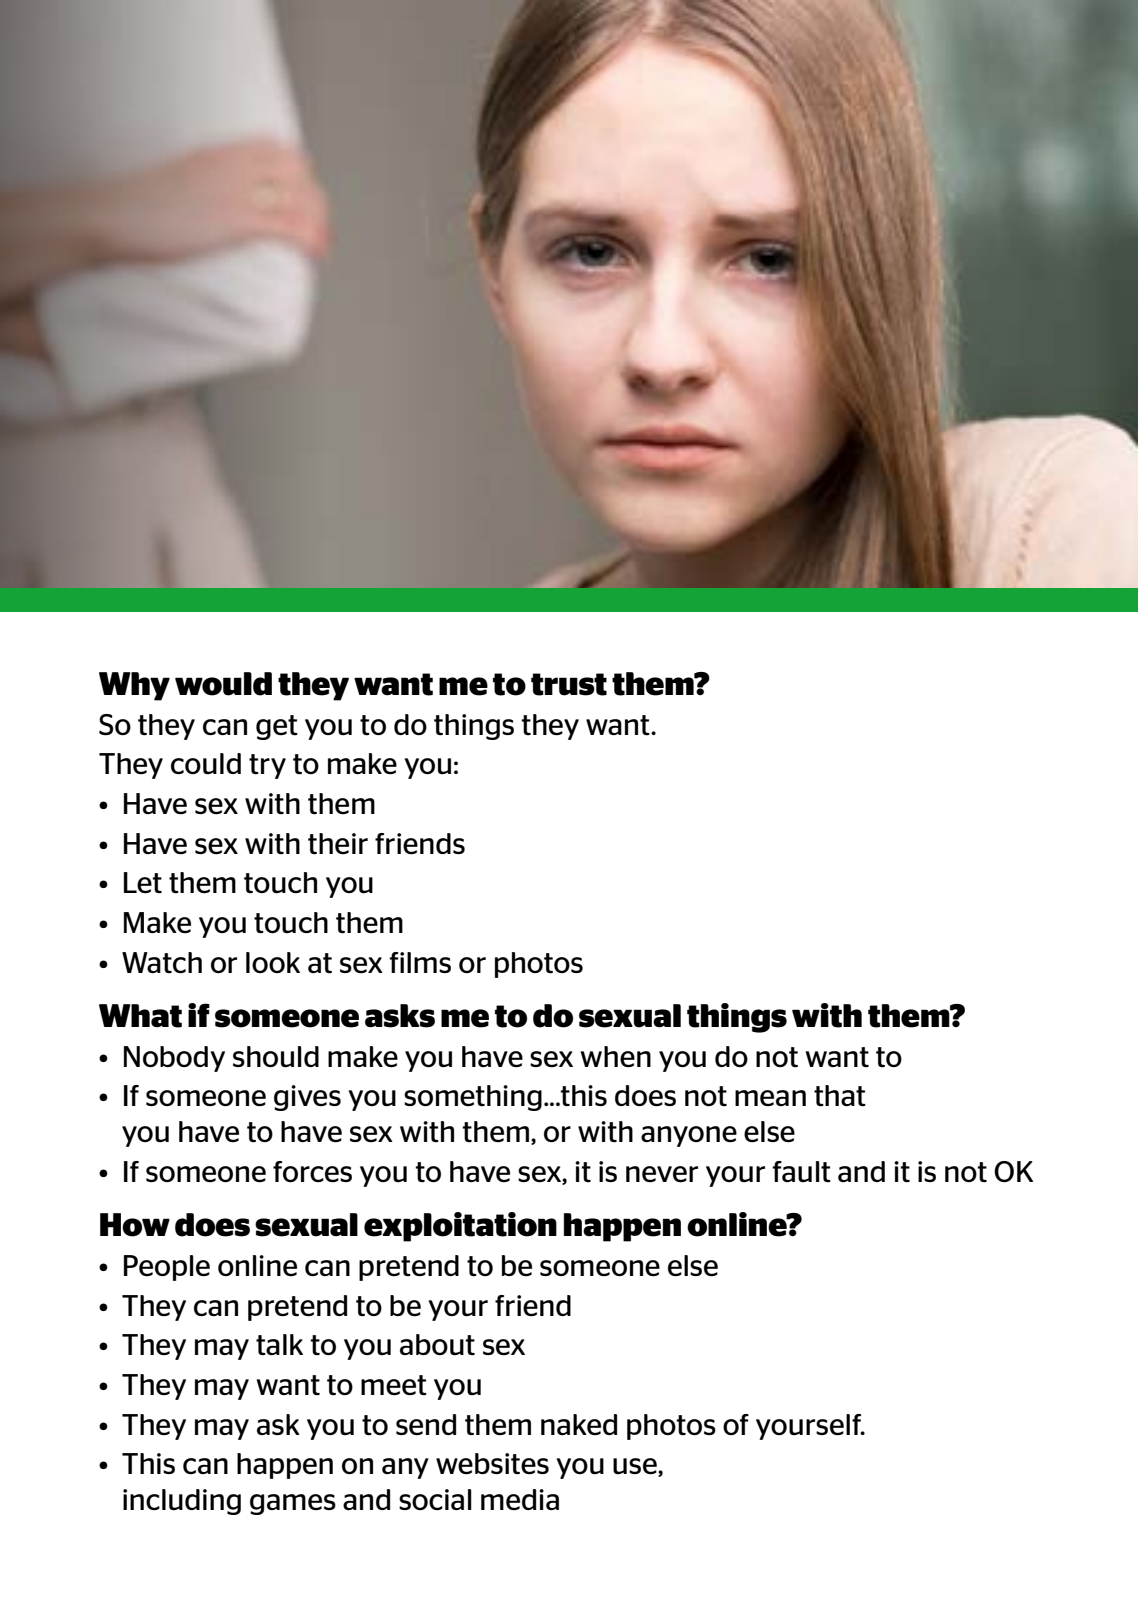  I want to click on mean, so click(770, 1098).
